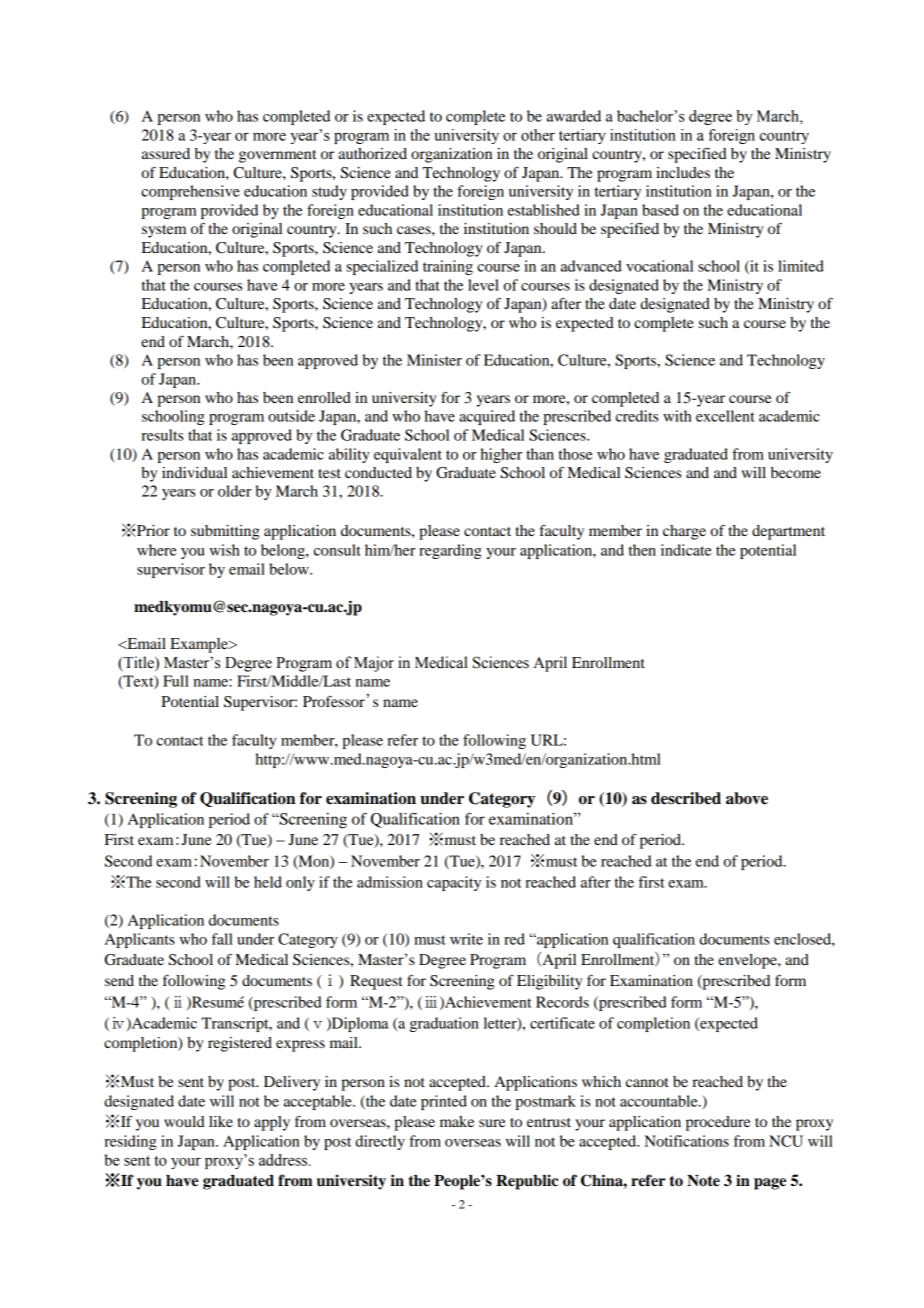 Image resolution: width=924 pixels, height=1308 pixels. What do you see at coordinates (184, 1121) in the screenshot?
I see `would` at bounding box center [184, 1121].
